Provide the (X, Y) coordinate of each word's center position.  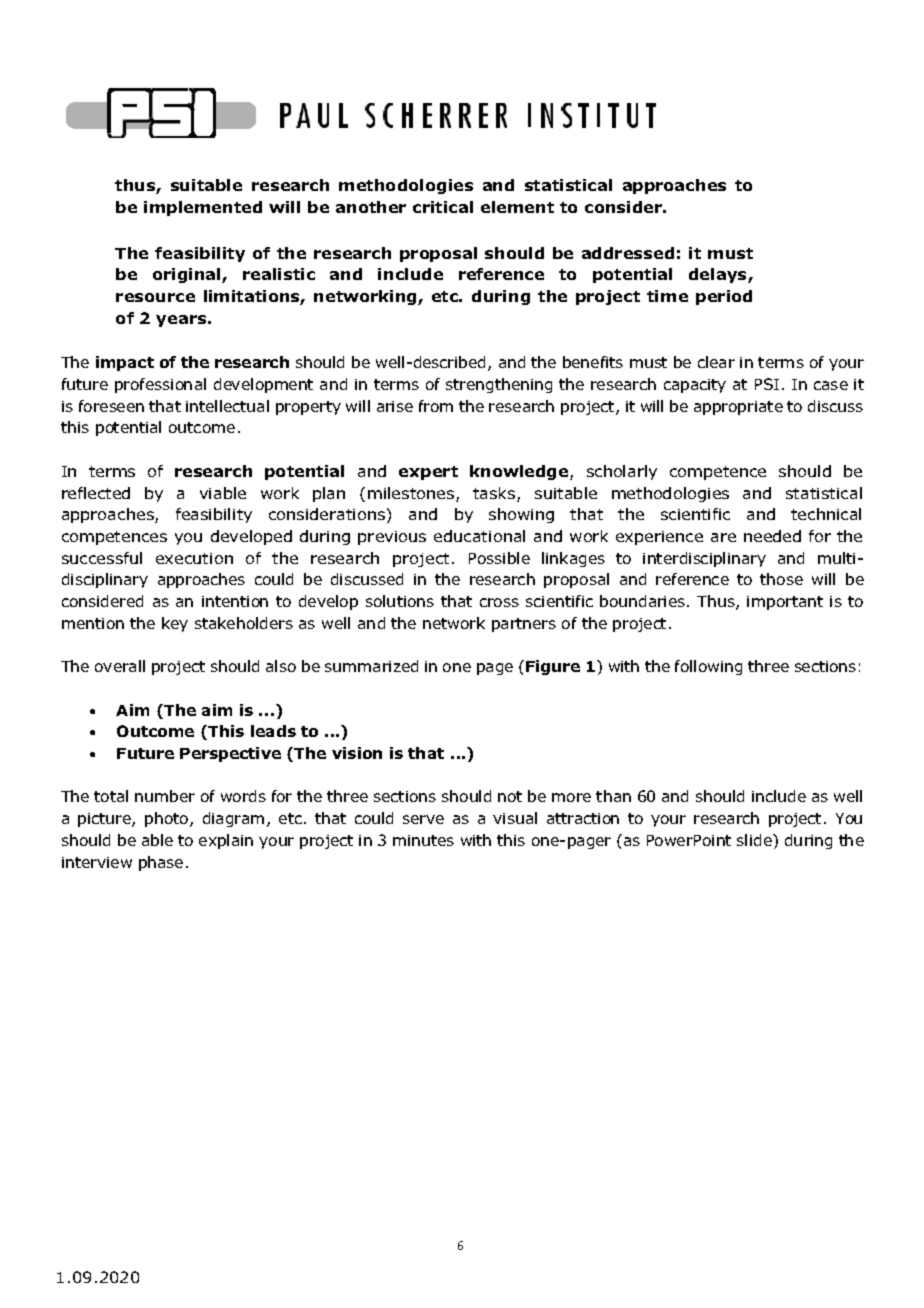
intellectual (227, 406)
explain (226, 841)
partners (524, 625)
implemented (203, 208)
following (708, 667)
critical (443, 207)
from (436, 406)
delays (719, 275)
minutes (423, 840)
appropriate (738, 408)
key (175, 624)
